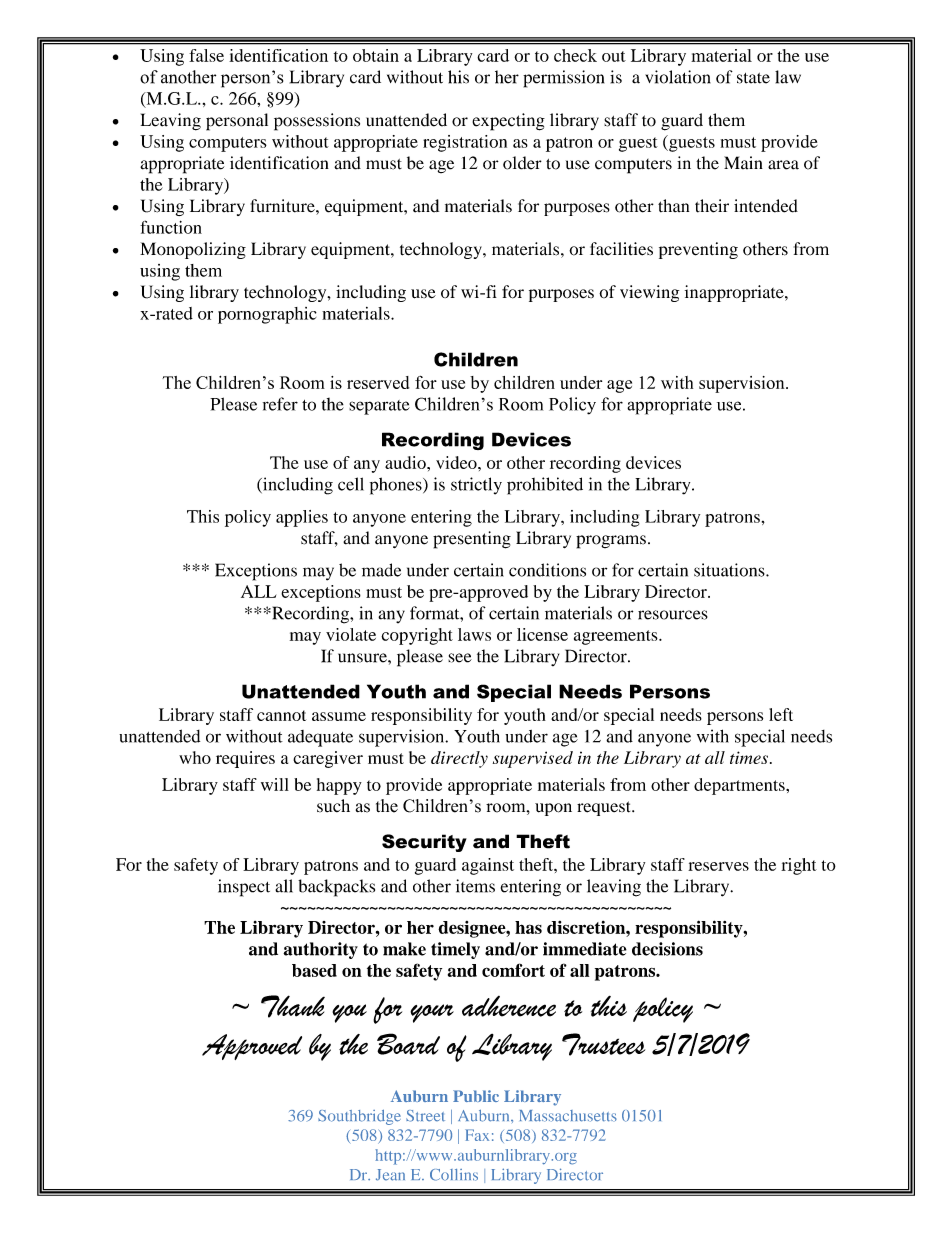  I want to click on applies, so click(302, 518).
